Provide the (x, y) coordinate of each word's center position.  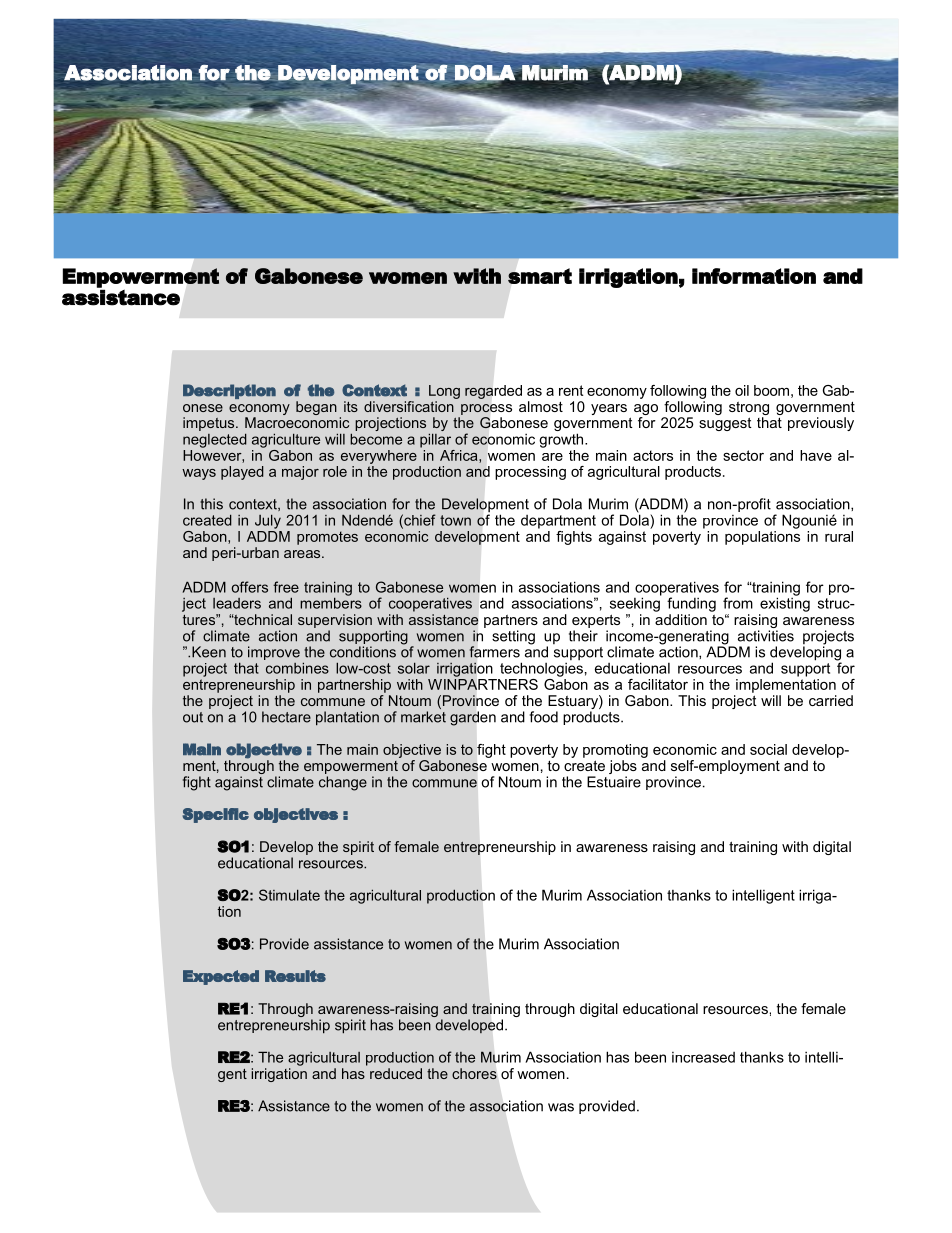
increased (703, 1057)
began (316, 408)
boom (771, 390)
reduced (396, 1073)
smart (540, 276)
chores (474, 1073)
